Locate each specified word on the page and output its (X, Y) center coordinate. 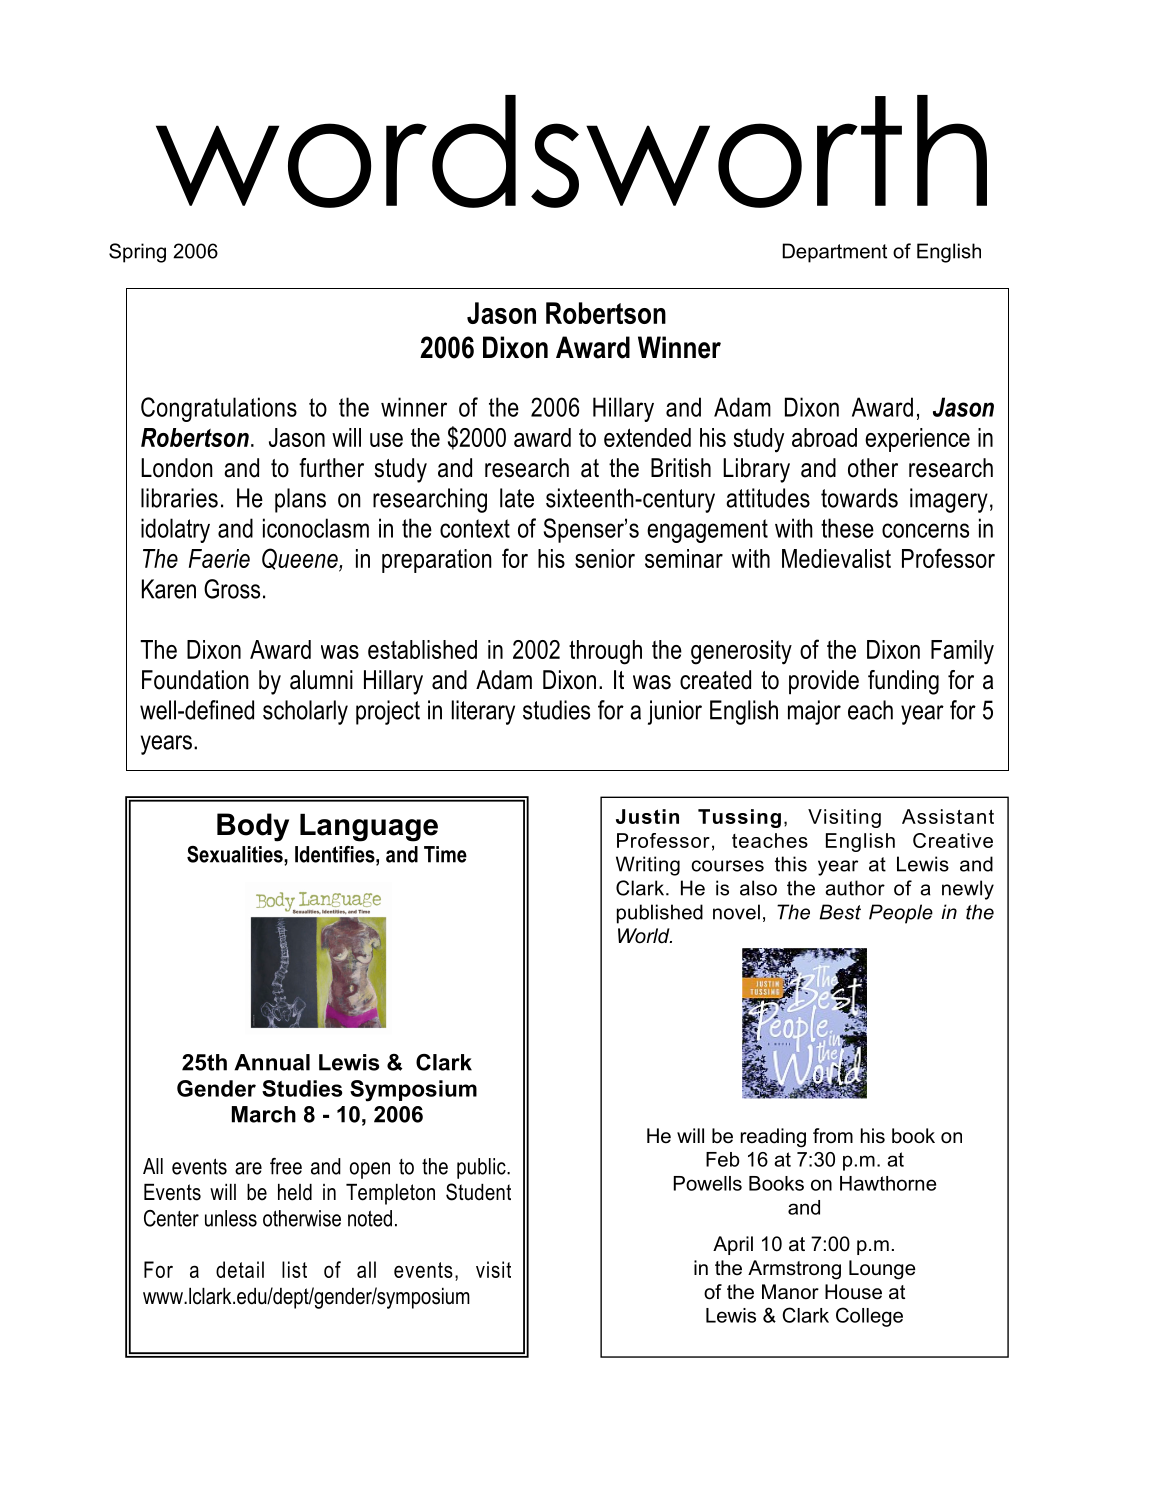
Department (835, 253)
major (814, 712)
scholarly (305, 712)
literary (483, 712)
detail (240, 1269)
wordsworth (571, 151)
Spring (137, 253)
